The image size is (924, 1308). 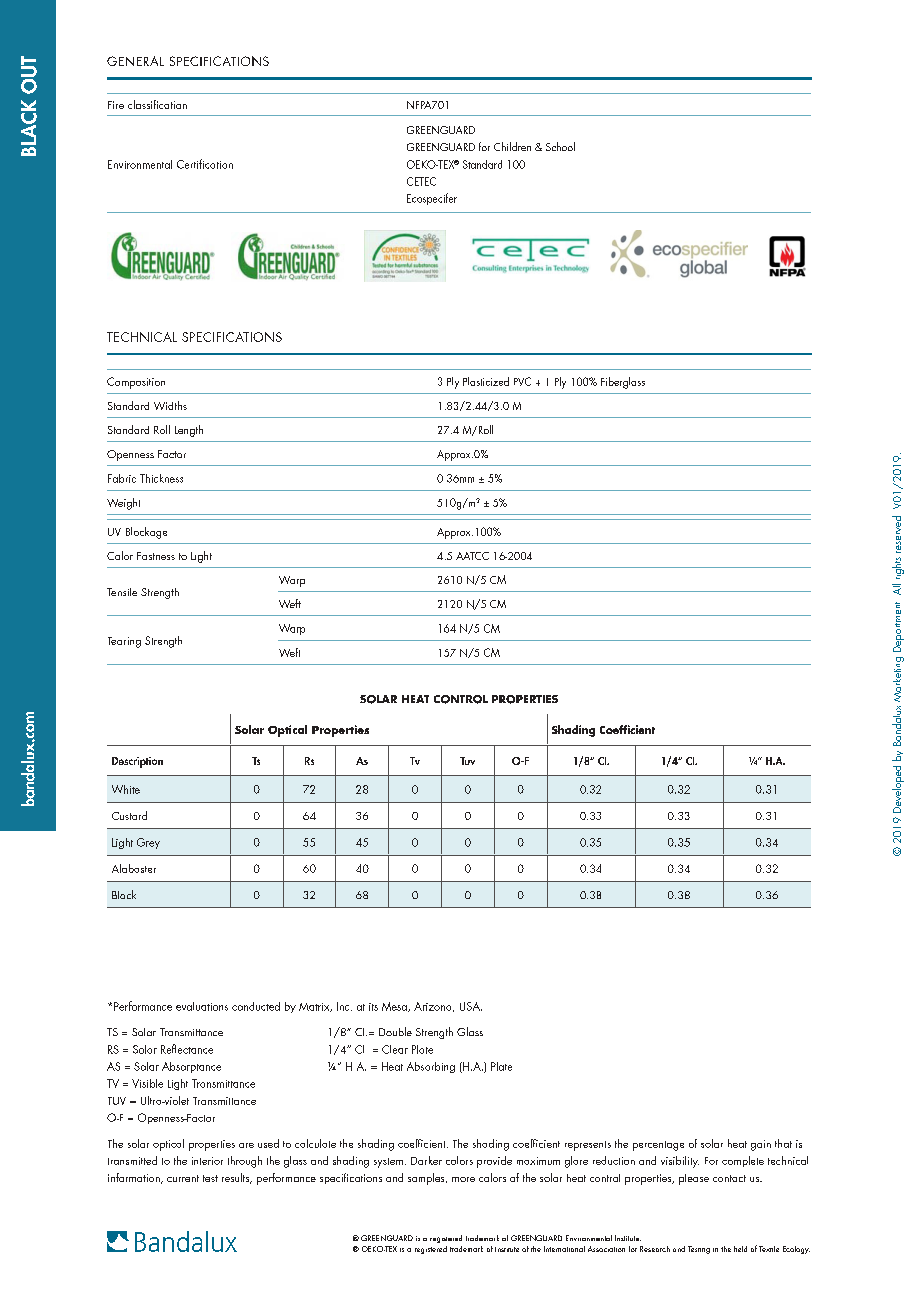 I want to click on USA, so click(x=471, y=1006).
